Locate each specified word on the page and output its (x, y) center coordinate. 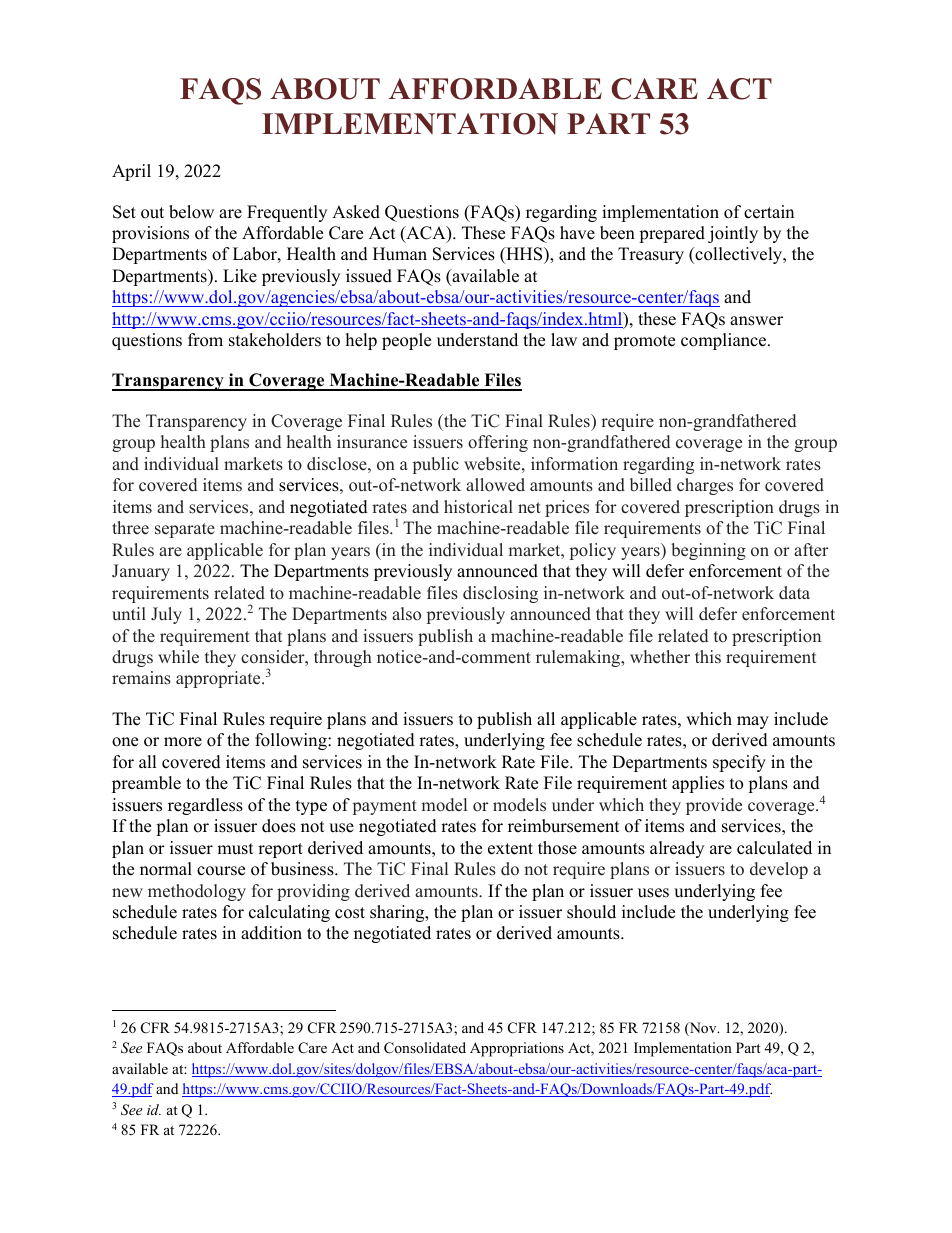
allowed (495, 485)
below (191, 212)
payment (385, 807)
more (183, 742)
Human (400, 254)
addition (271, 933)
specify (739, 763)
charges (705, 486)
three (130, 528)
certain (769, 212)
